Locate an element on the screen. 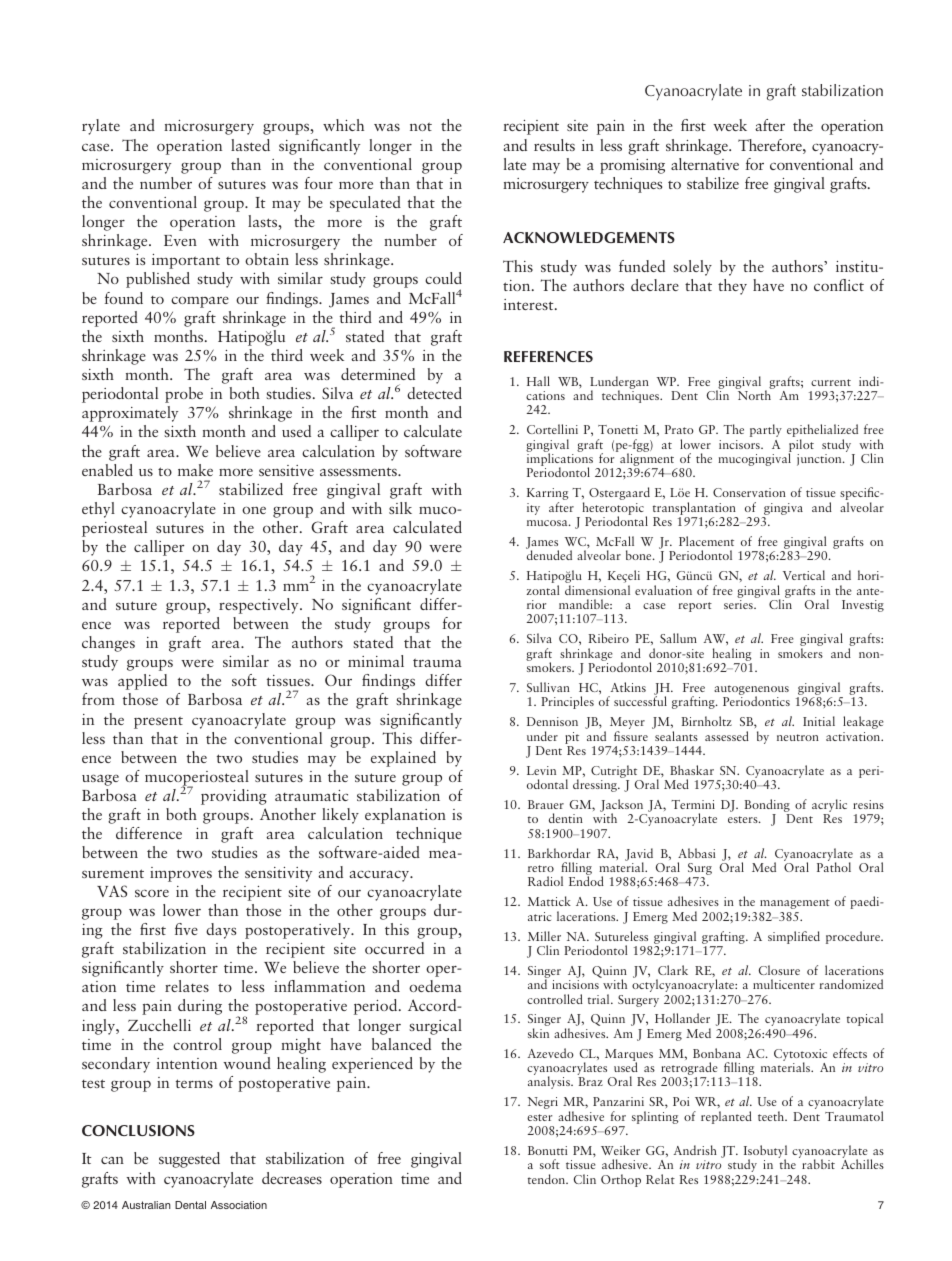 The width and height of the screenshot is (952, 1261). alternative is located at coordinates (705, 164).
